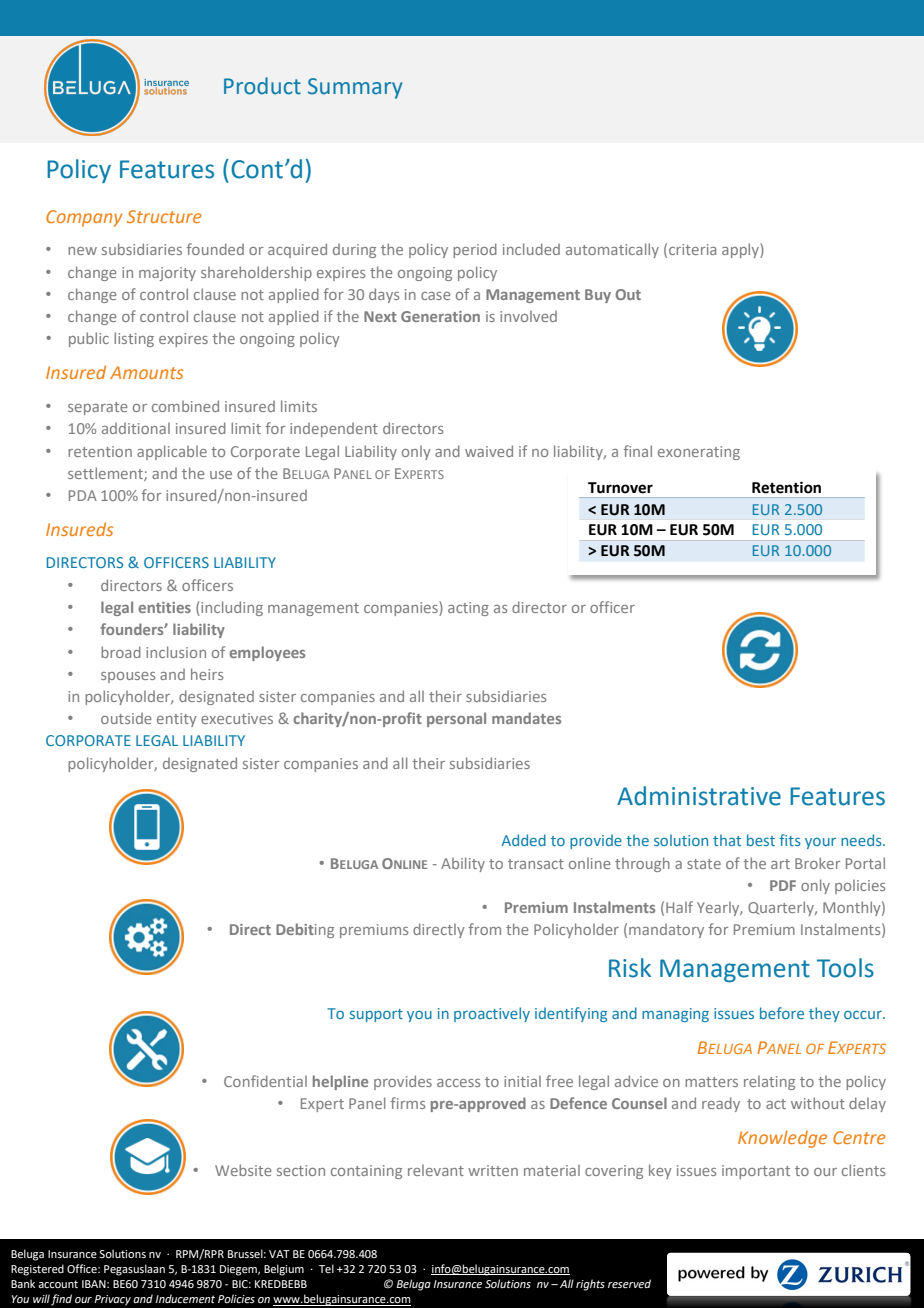 Image resolution: width=924 pixels, height=1308 pixels. Describe the element at coordinates (112, 1300) in the screenshot. I see `Privacy` at that location.
